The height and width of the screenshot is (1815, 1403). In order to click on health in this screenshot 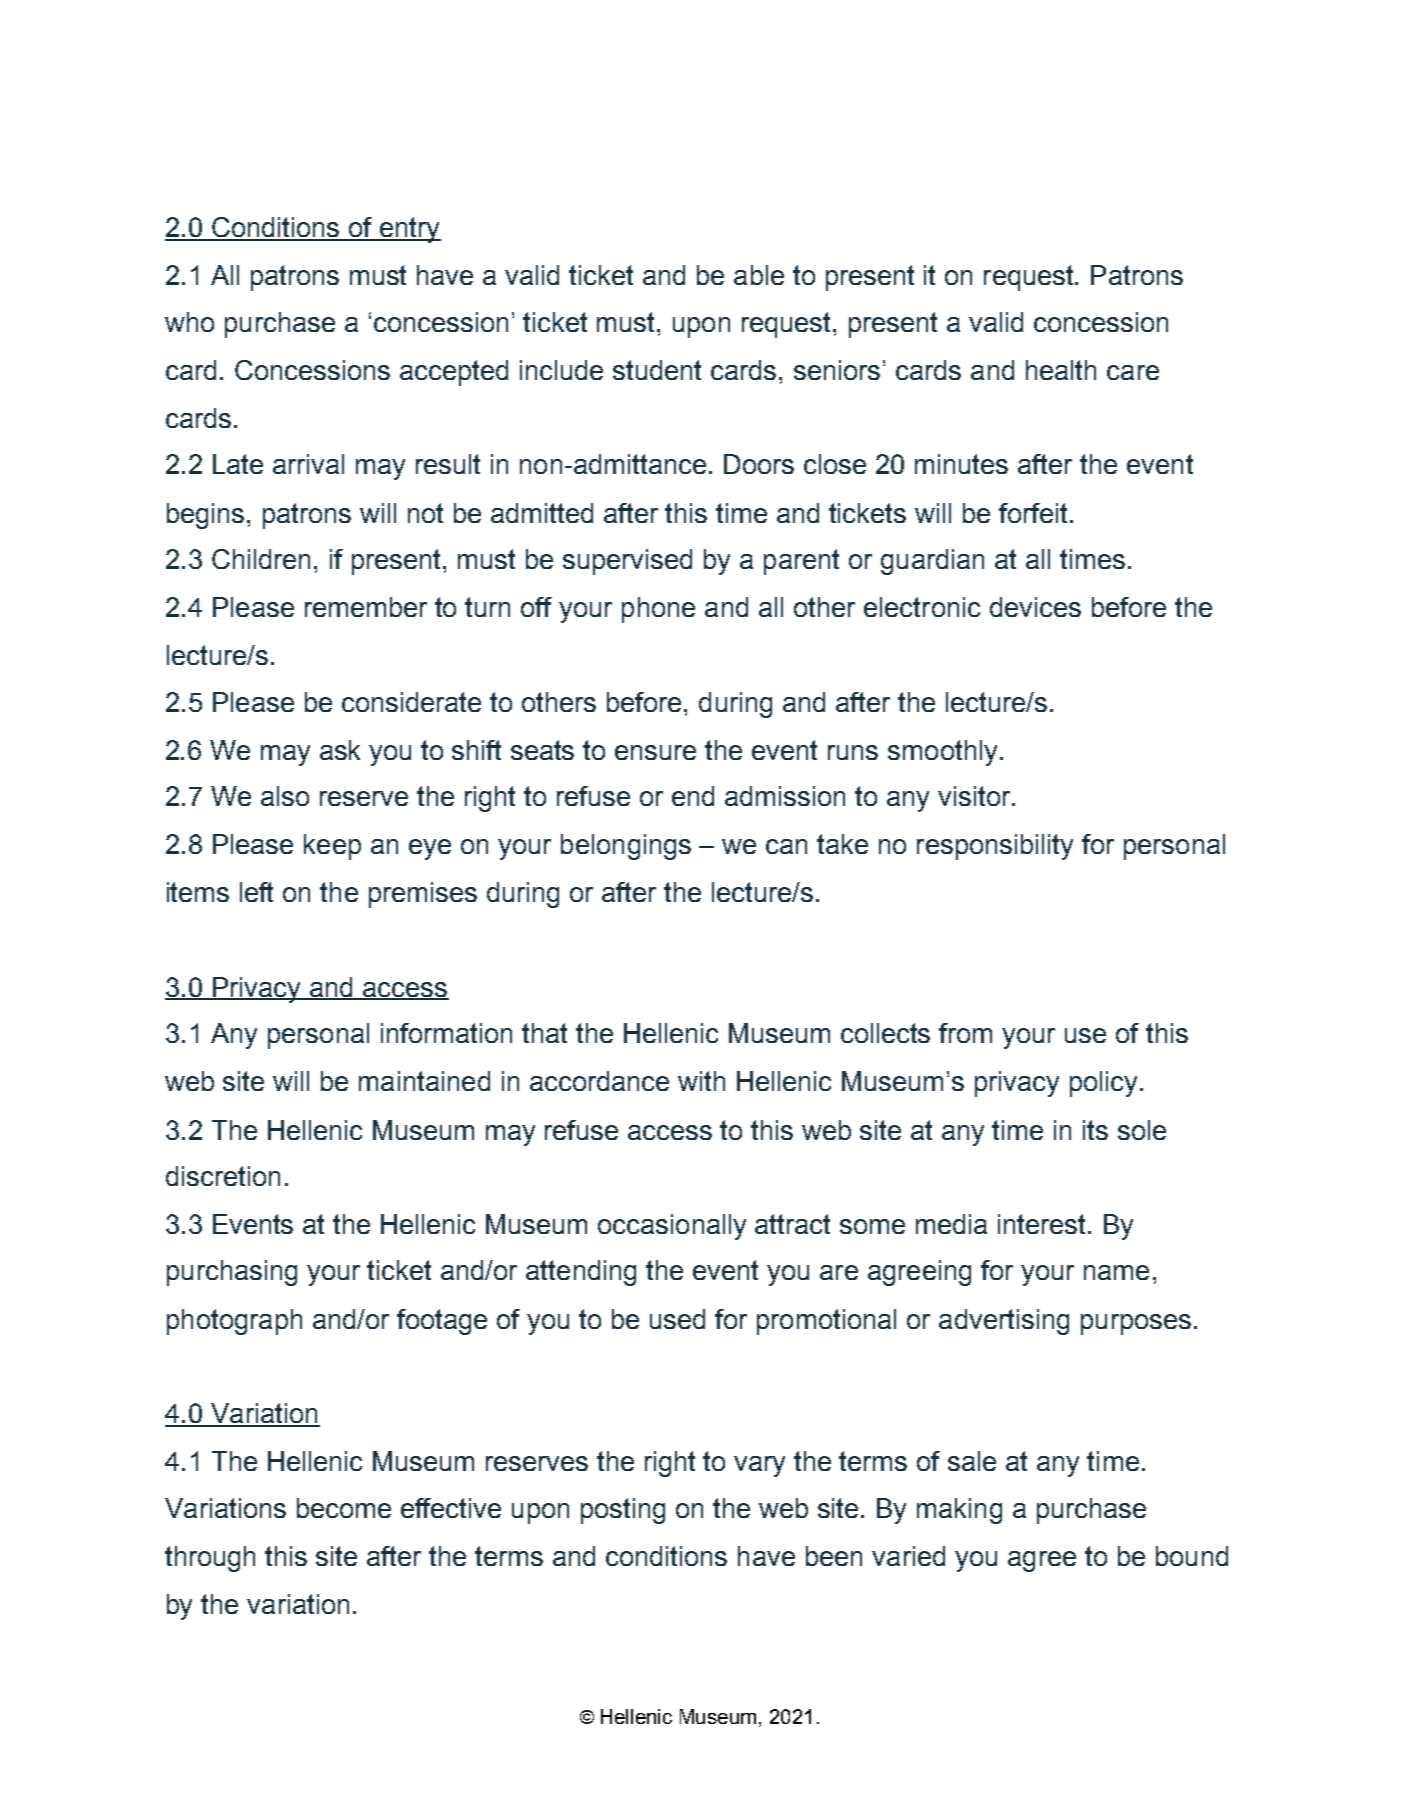, I will do `click(1061, 370)`.
